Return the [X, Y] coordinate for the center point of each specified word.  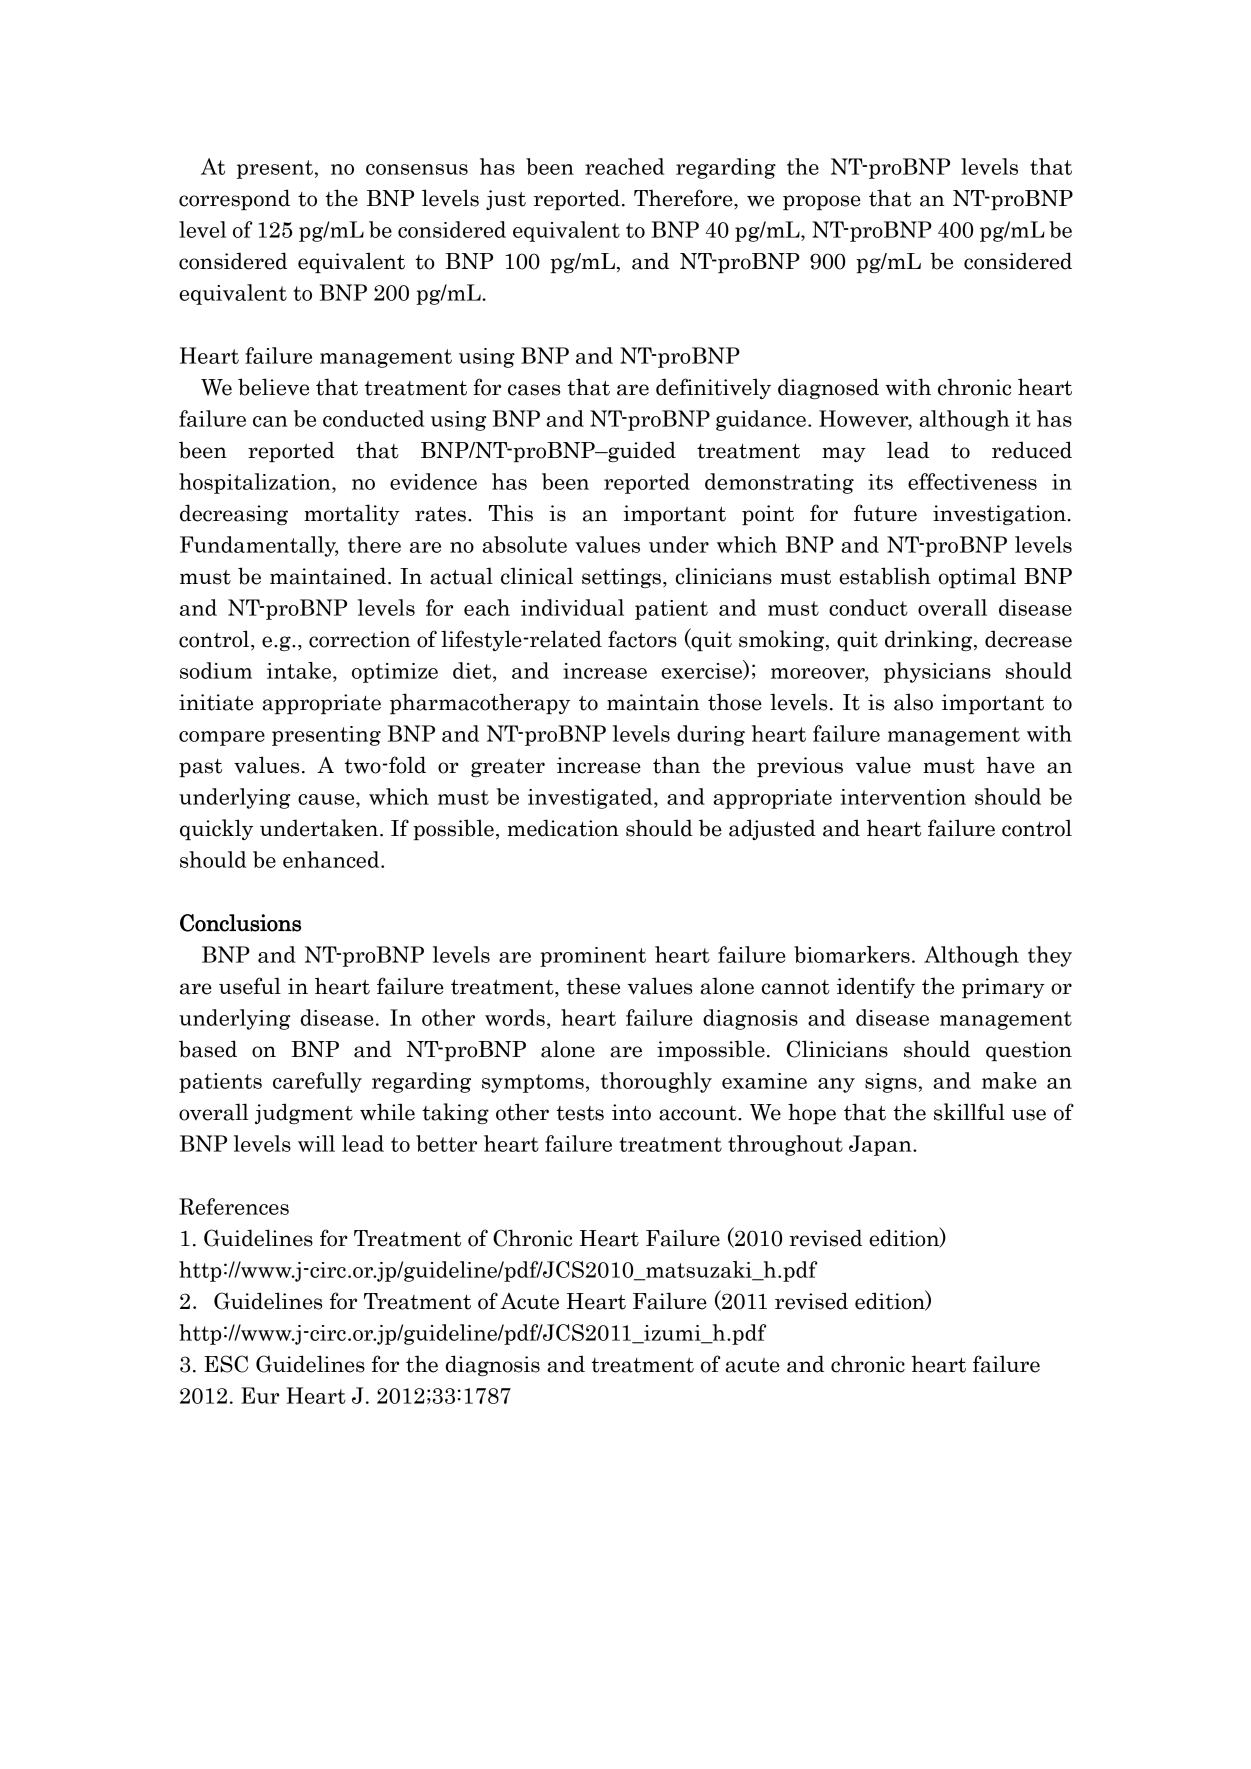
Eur [260, 1395]
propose [822, 202]
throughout [785, 1145]
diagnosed [828, 388]
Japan [881, 1145]
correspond [234, 199]
